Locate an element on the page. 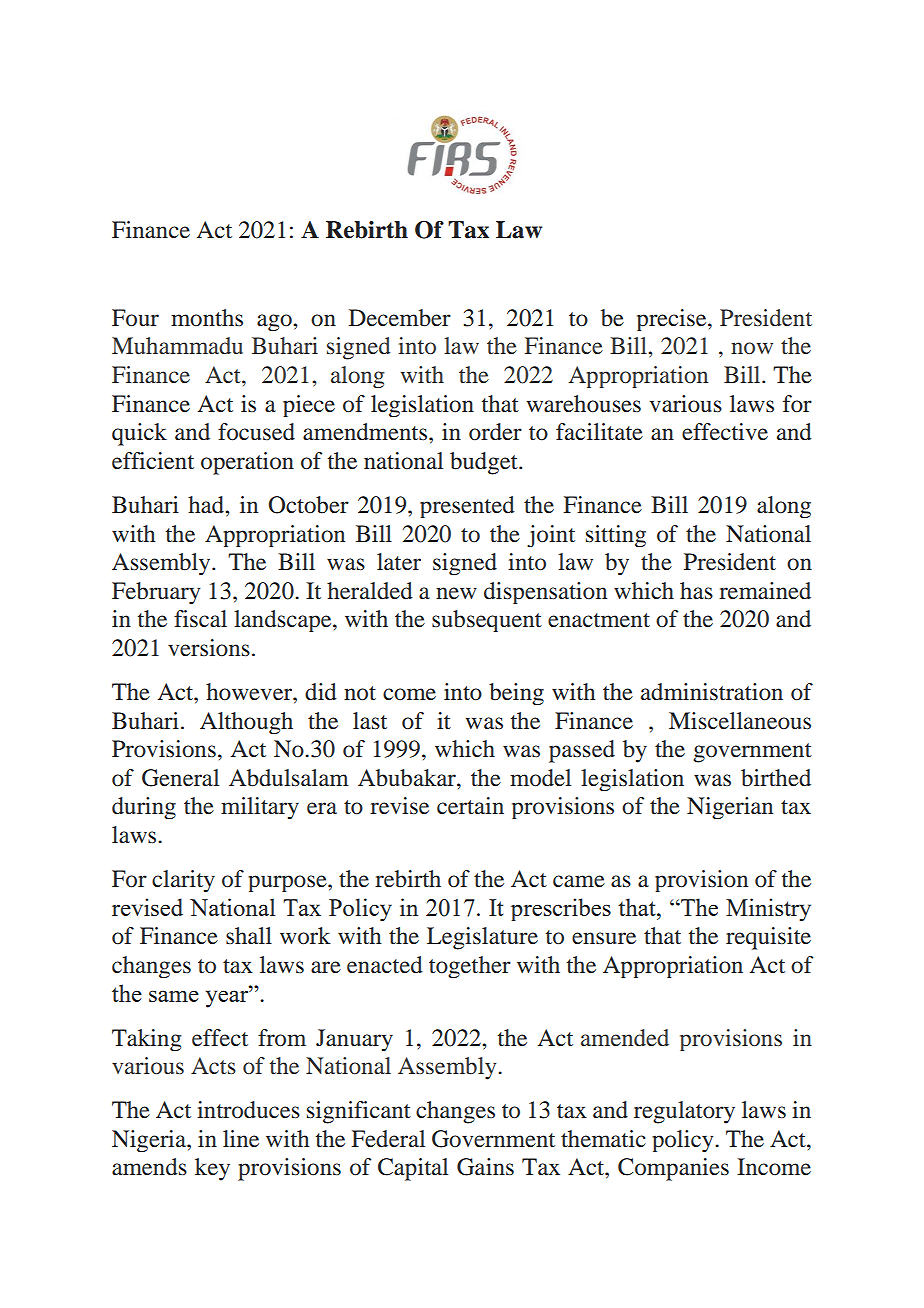  months is located at coordinates (207, 318).
